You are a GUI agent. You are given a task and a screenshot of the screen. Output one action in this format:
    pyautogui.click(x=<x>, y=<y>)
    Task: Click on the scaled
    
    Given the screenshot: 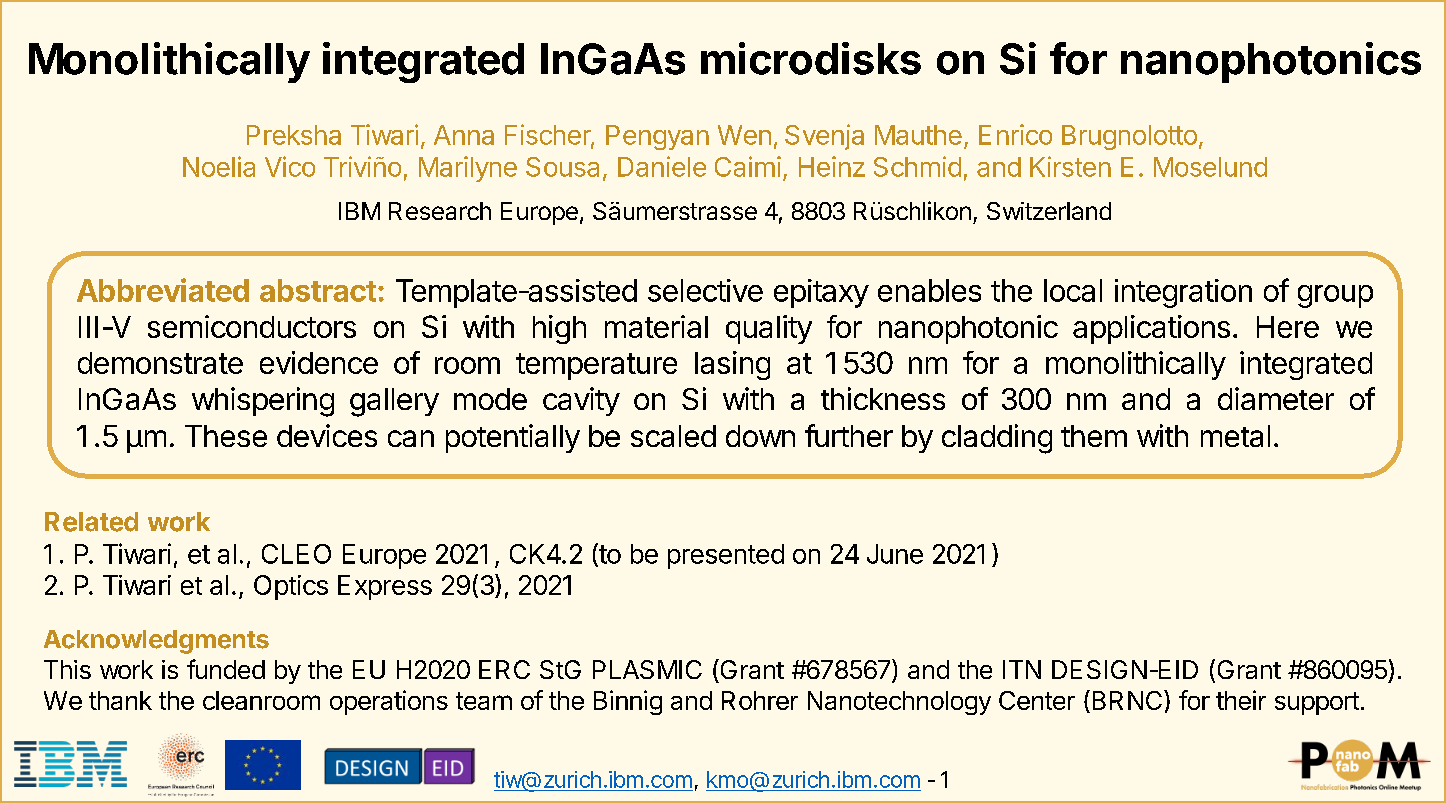 What is the action you would take?
    pyautogui.click(x=673, y=436)
